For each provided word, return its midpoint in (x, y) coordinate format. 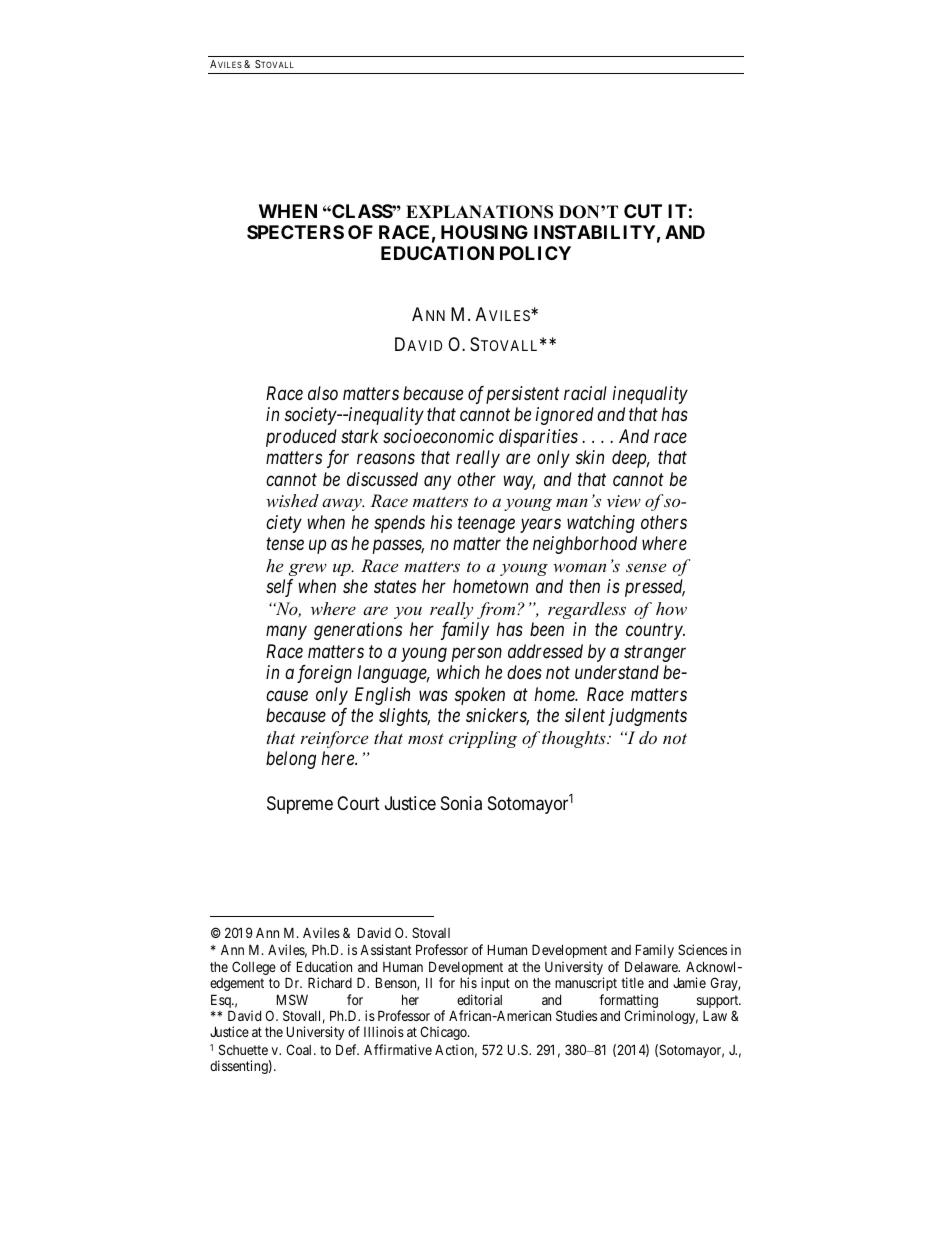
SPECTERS (295, 232)
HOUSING (484, 232)
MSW (292, 999)
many (286, 633)
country (655, 632)
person (477, 655)
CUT (643, 211)
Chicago (444, 1033)
